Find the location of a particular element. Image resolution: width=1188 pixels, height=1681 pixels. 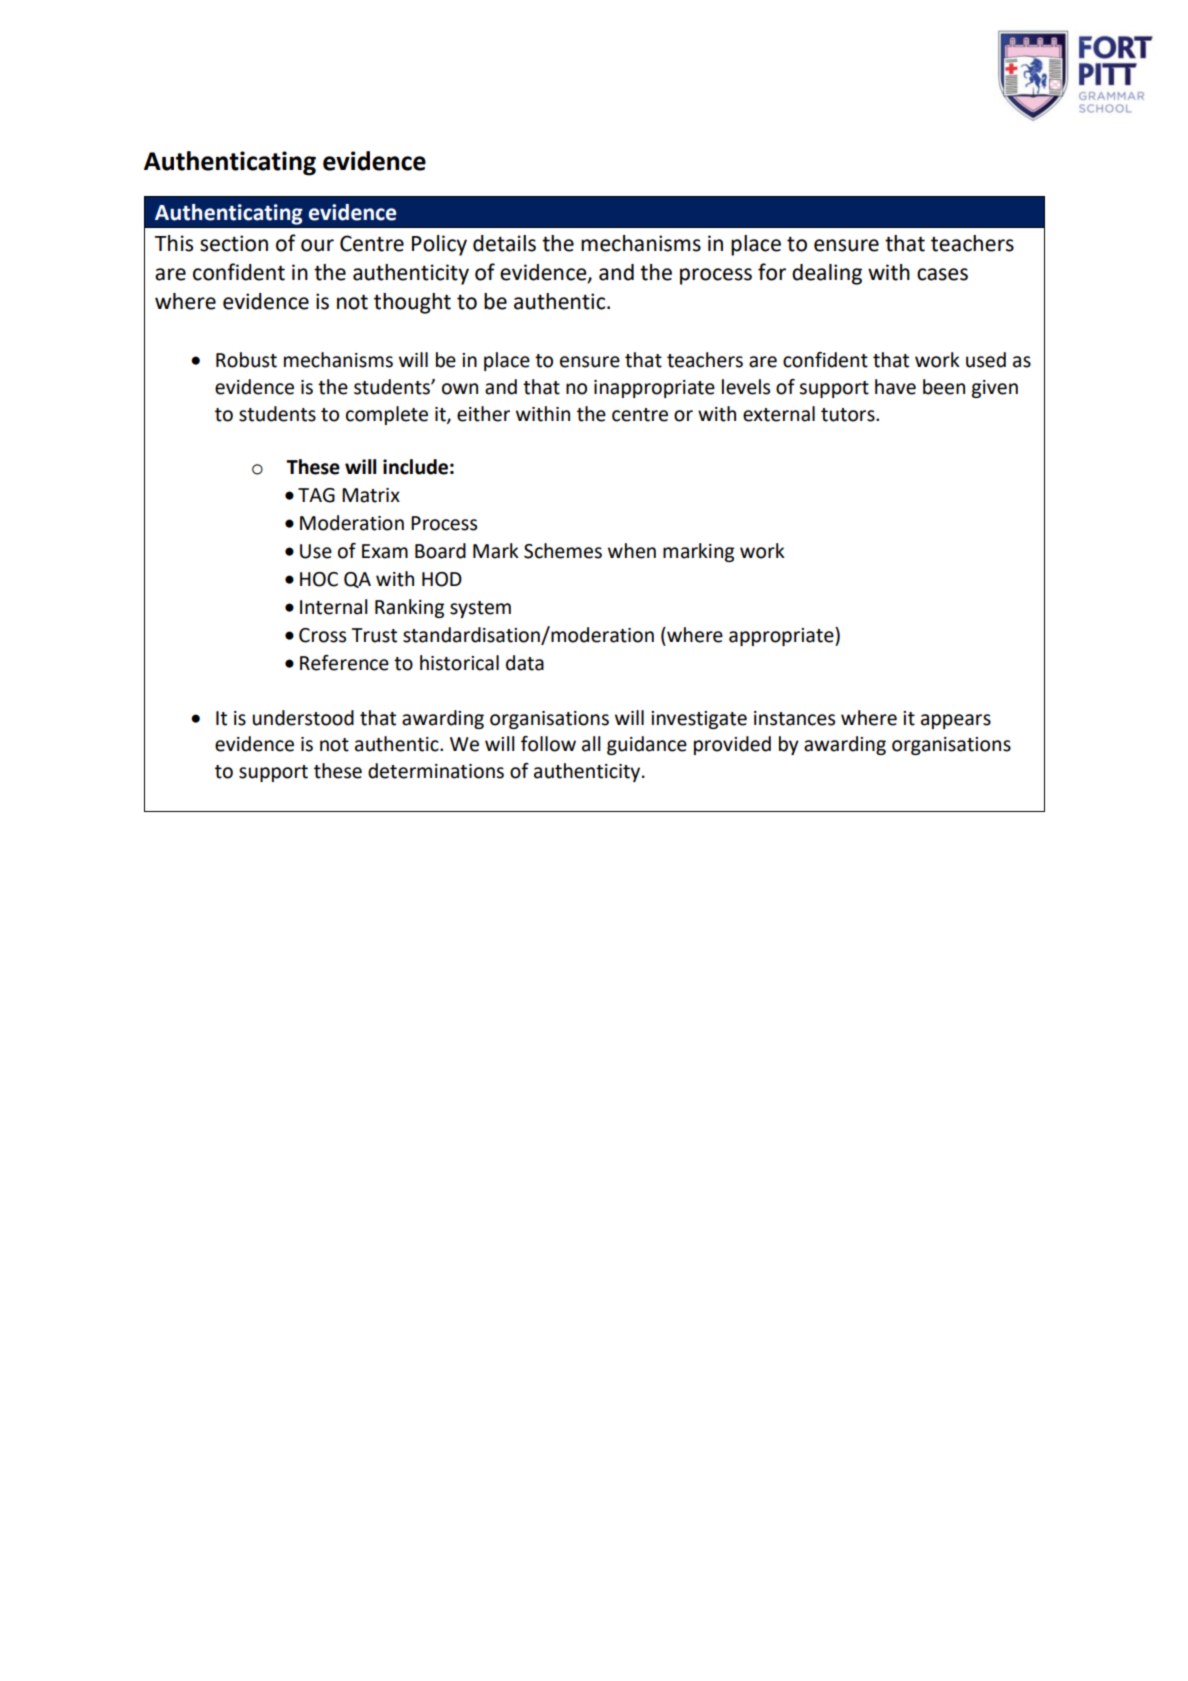

understood is located at coordinates (303, 718).
